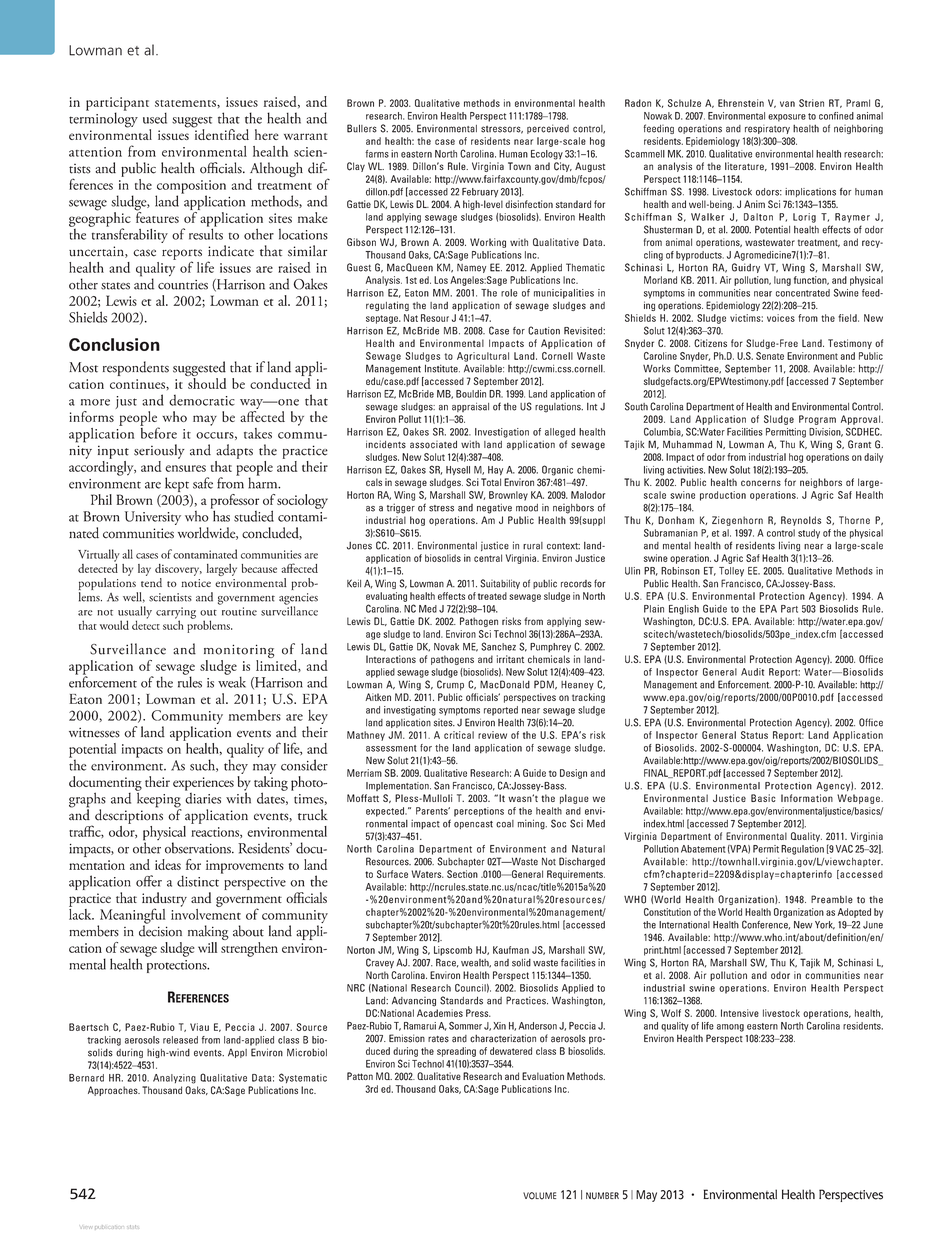  What do you see at coordinates (539, 1196) in the document?
I see `volume` at bounding box center [539, 1196].
